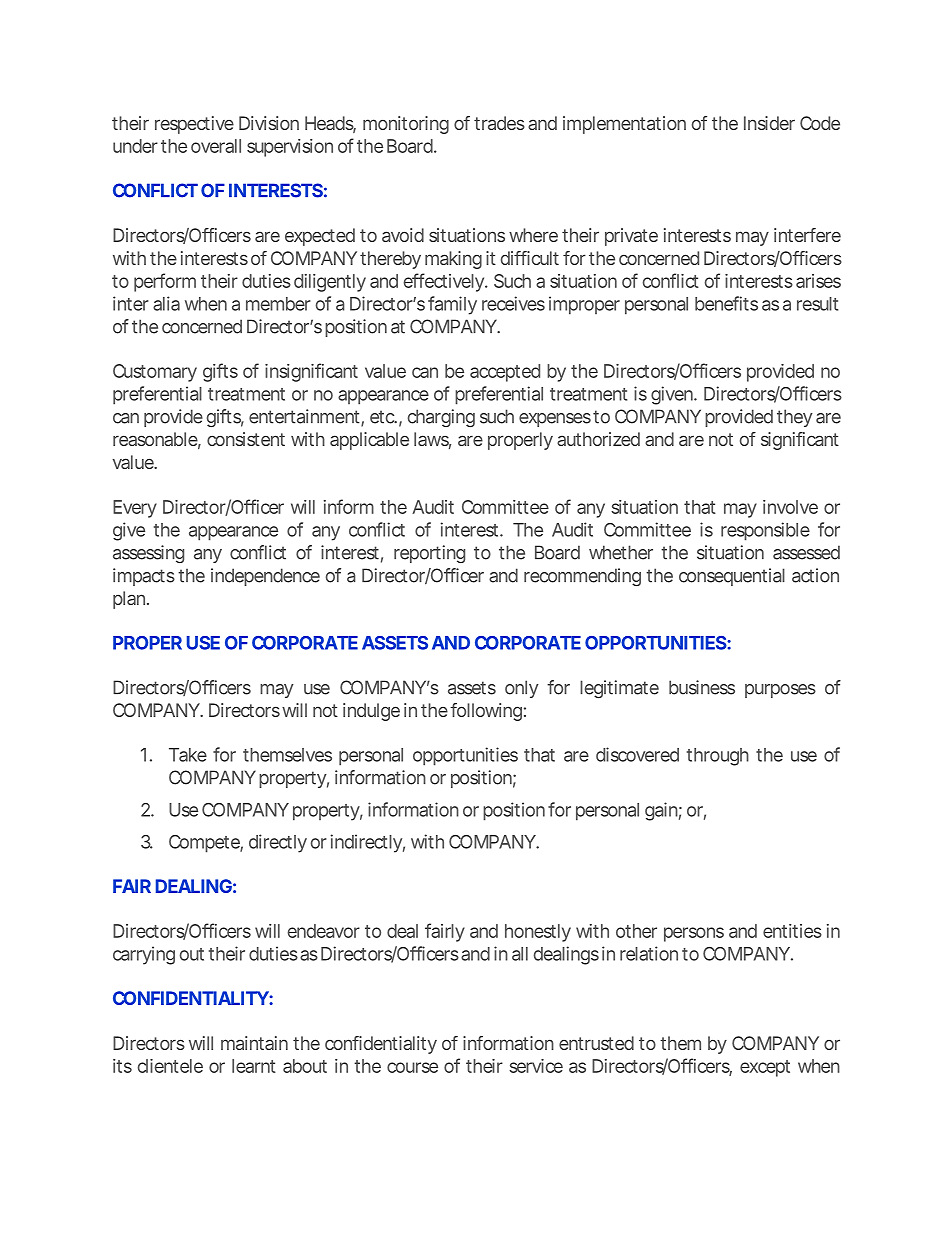 This page has width=952, height=1233. Describe the element at coordinates (254, 1043) in the page. I see `maintain` at that location.
